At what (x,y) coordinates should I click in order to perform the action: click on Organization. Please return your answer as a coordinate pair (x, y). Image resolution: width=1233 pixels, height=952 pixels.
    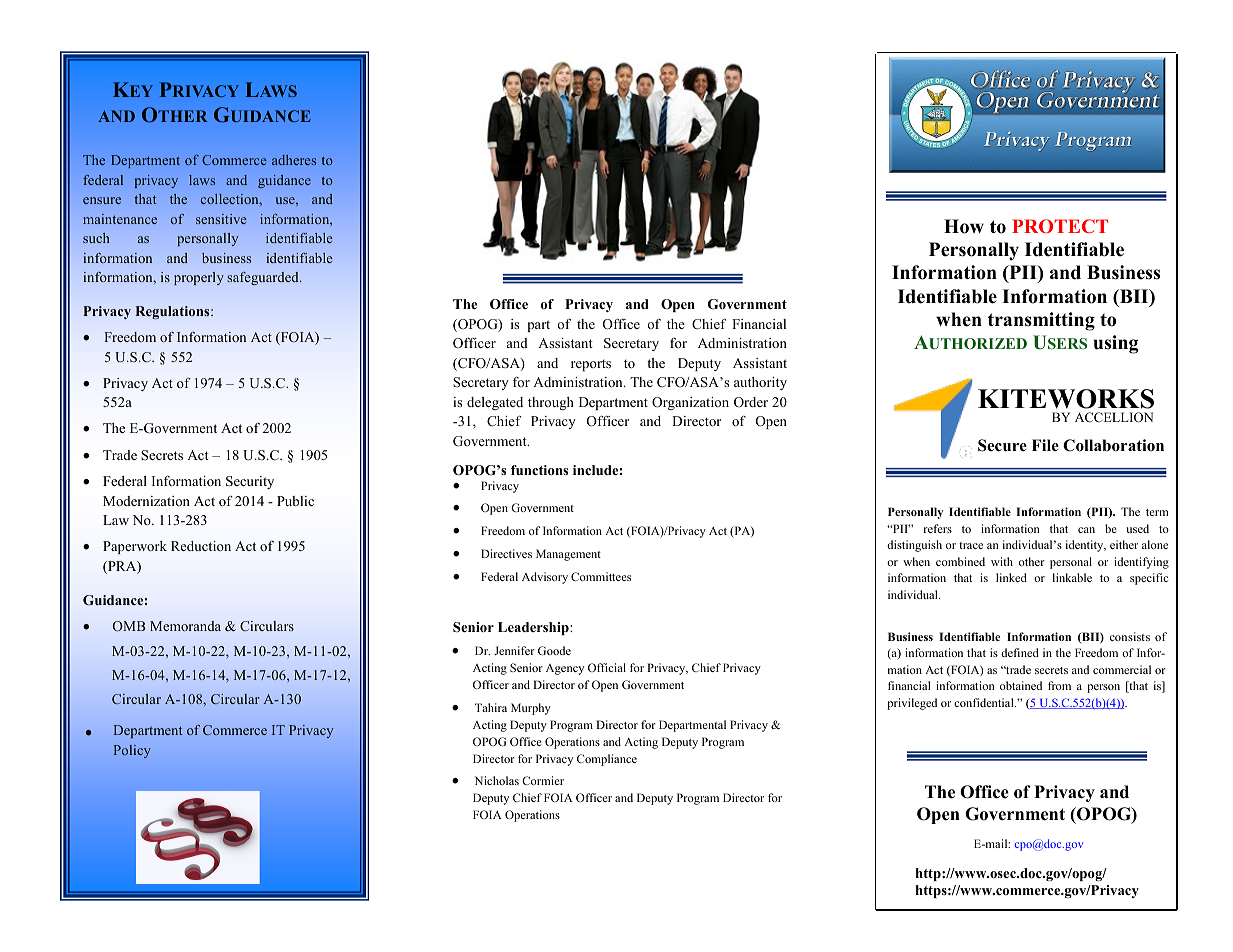
    Looking at the image, I should click on (690, 403).
